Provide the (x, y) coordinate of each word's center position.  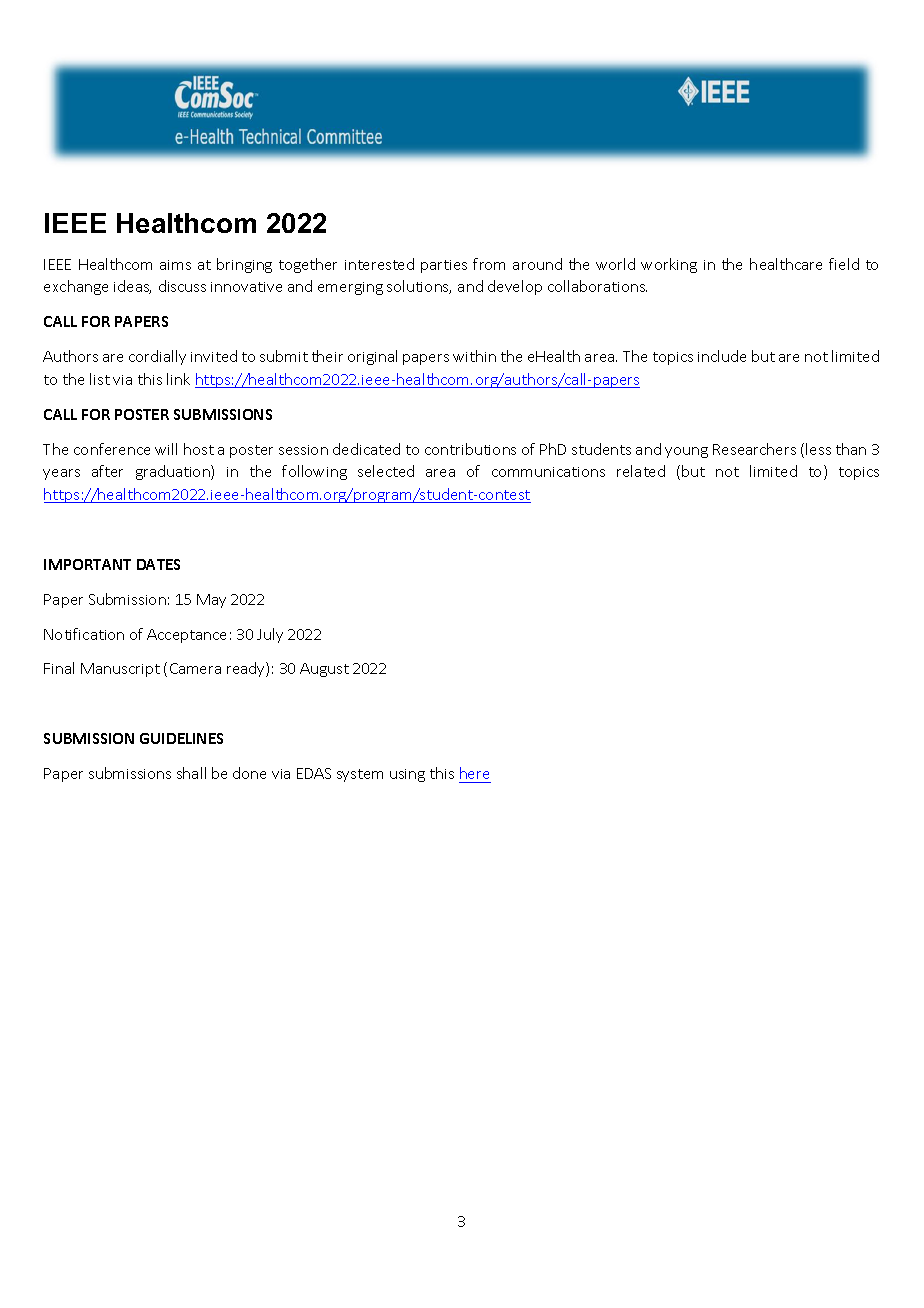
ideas (132, 287)
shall (191, 773)
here (475, 775)
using (407, 775)
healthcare (786, 264)
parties (444, 266)
